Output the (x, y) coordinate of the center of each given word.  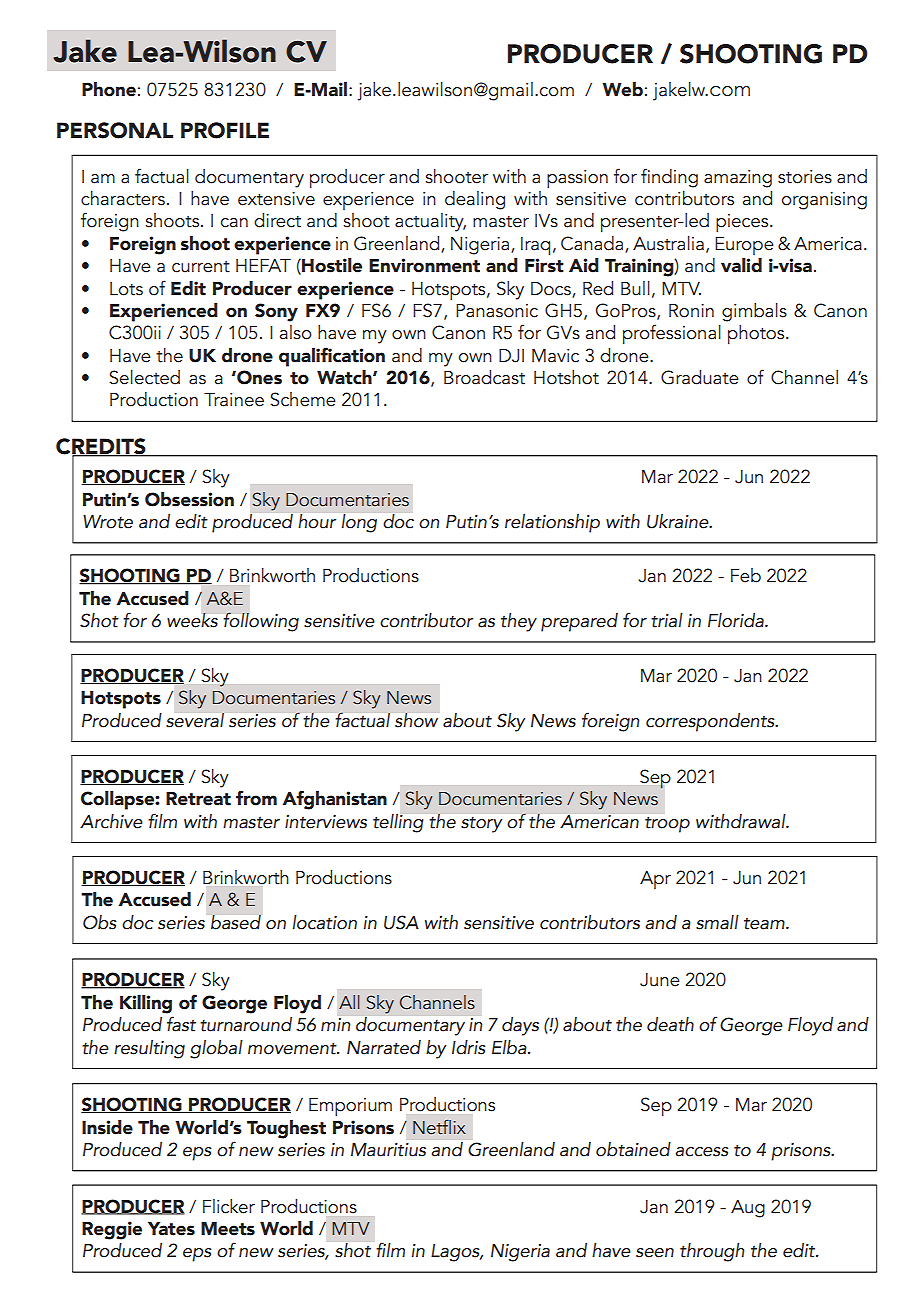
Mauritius (388, 1150)
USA (401, 922)
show (416, 720)
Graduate (699, 377)
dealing (475, 200)
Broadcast (484, 377)
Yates (171, 1229)
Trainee (234, 400)
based (236, 921)
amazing (738, 179)
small (717, 922)
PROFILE (225, 130)
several (195, 720)
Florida (737, 620)
